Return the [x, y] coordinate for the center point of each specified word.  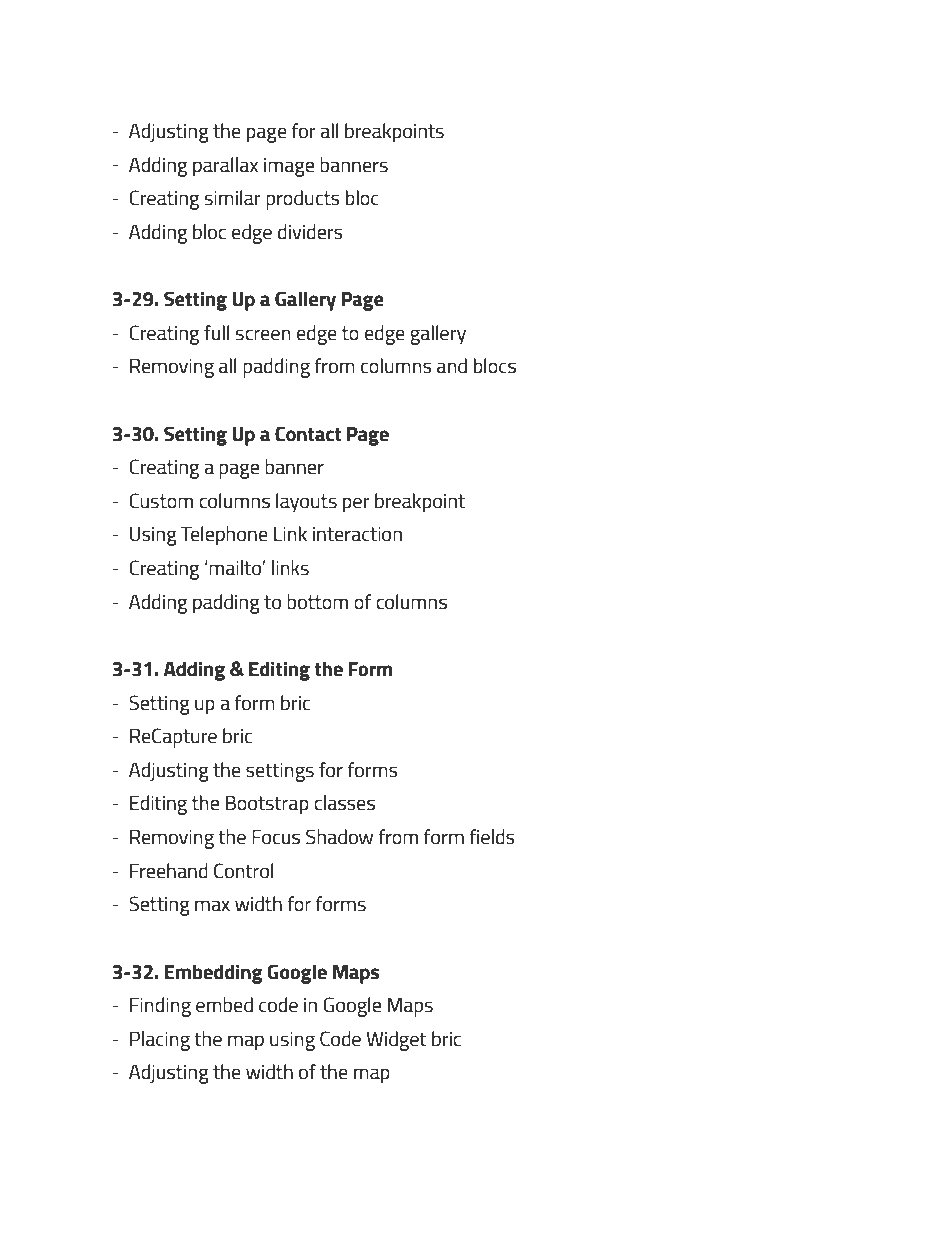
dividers [310, 231]
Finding [160, 1007]
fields [492, 836]
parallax [225, 167]
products [303, 200]
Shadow [339, 836]
